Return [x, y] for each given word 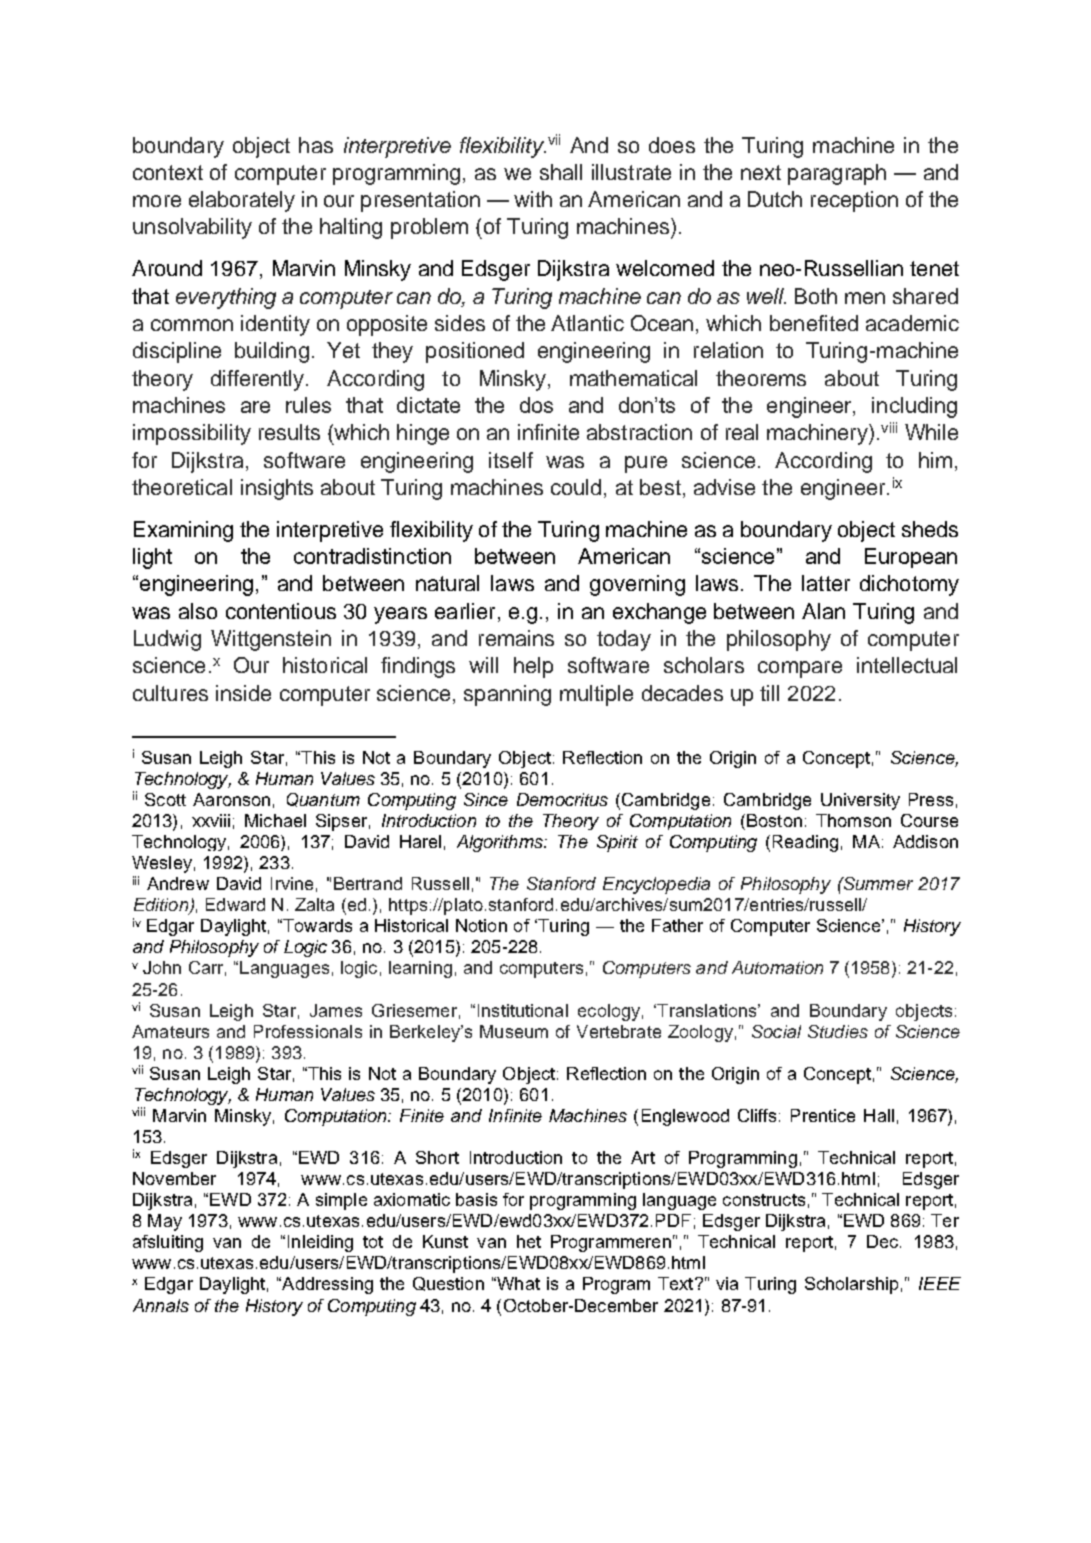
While [931, 432]
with [533, 199]
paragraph [837, 174]
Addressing [326, 1285]
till [769, 693]
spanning [507, 695]
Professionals [308, 1031]
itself [511, 460]
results [289, 432]
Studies [838, 1031]
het [529, 1241]
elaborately [242, 201]
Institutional [523, 1010]
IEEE [940, 1283]
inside [243, 693]
